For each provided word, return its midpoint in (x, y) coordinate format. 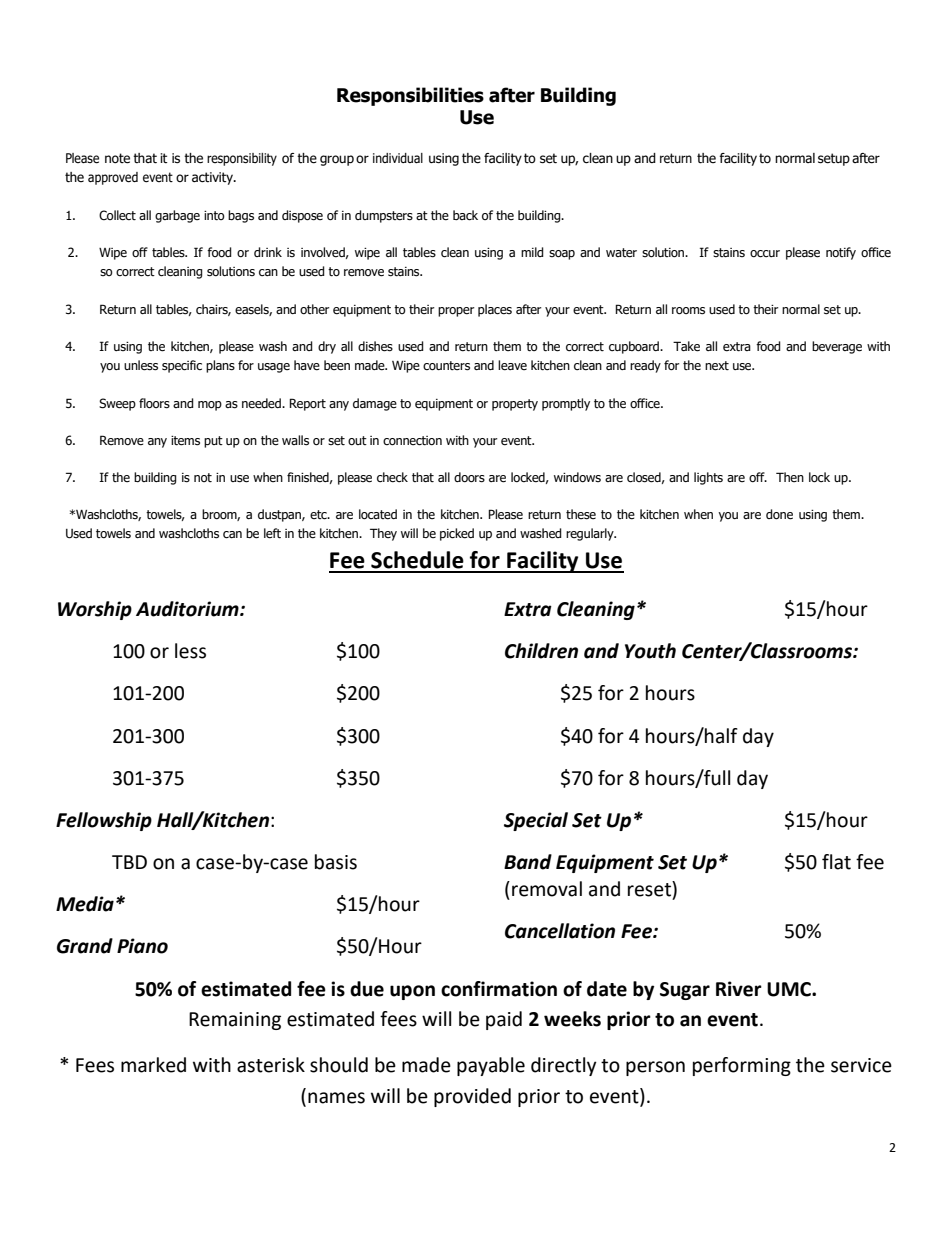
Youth (650, 651)
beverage (837, 347)
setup (834, 159)
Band (528, 862)
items (185, 441)
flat (836, 862)
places (495, 310)
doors (469, 477)
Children (541, 651)
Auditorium (188, 609)
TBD (129, 862)
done (779, 514)
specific (182, 366)
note (117, 158)
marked (153, 1065)
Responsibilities (410, 96)
